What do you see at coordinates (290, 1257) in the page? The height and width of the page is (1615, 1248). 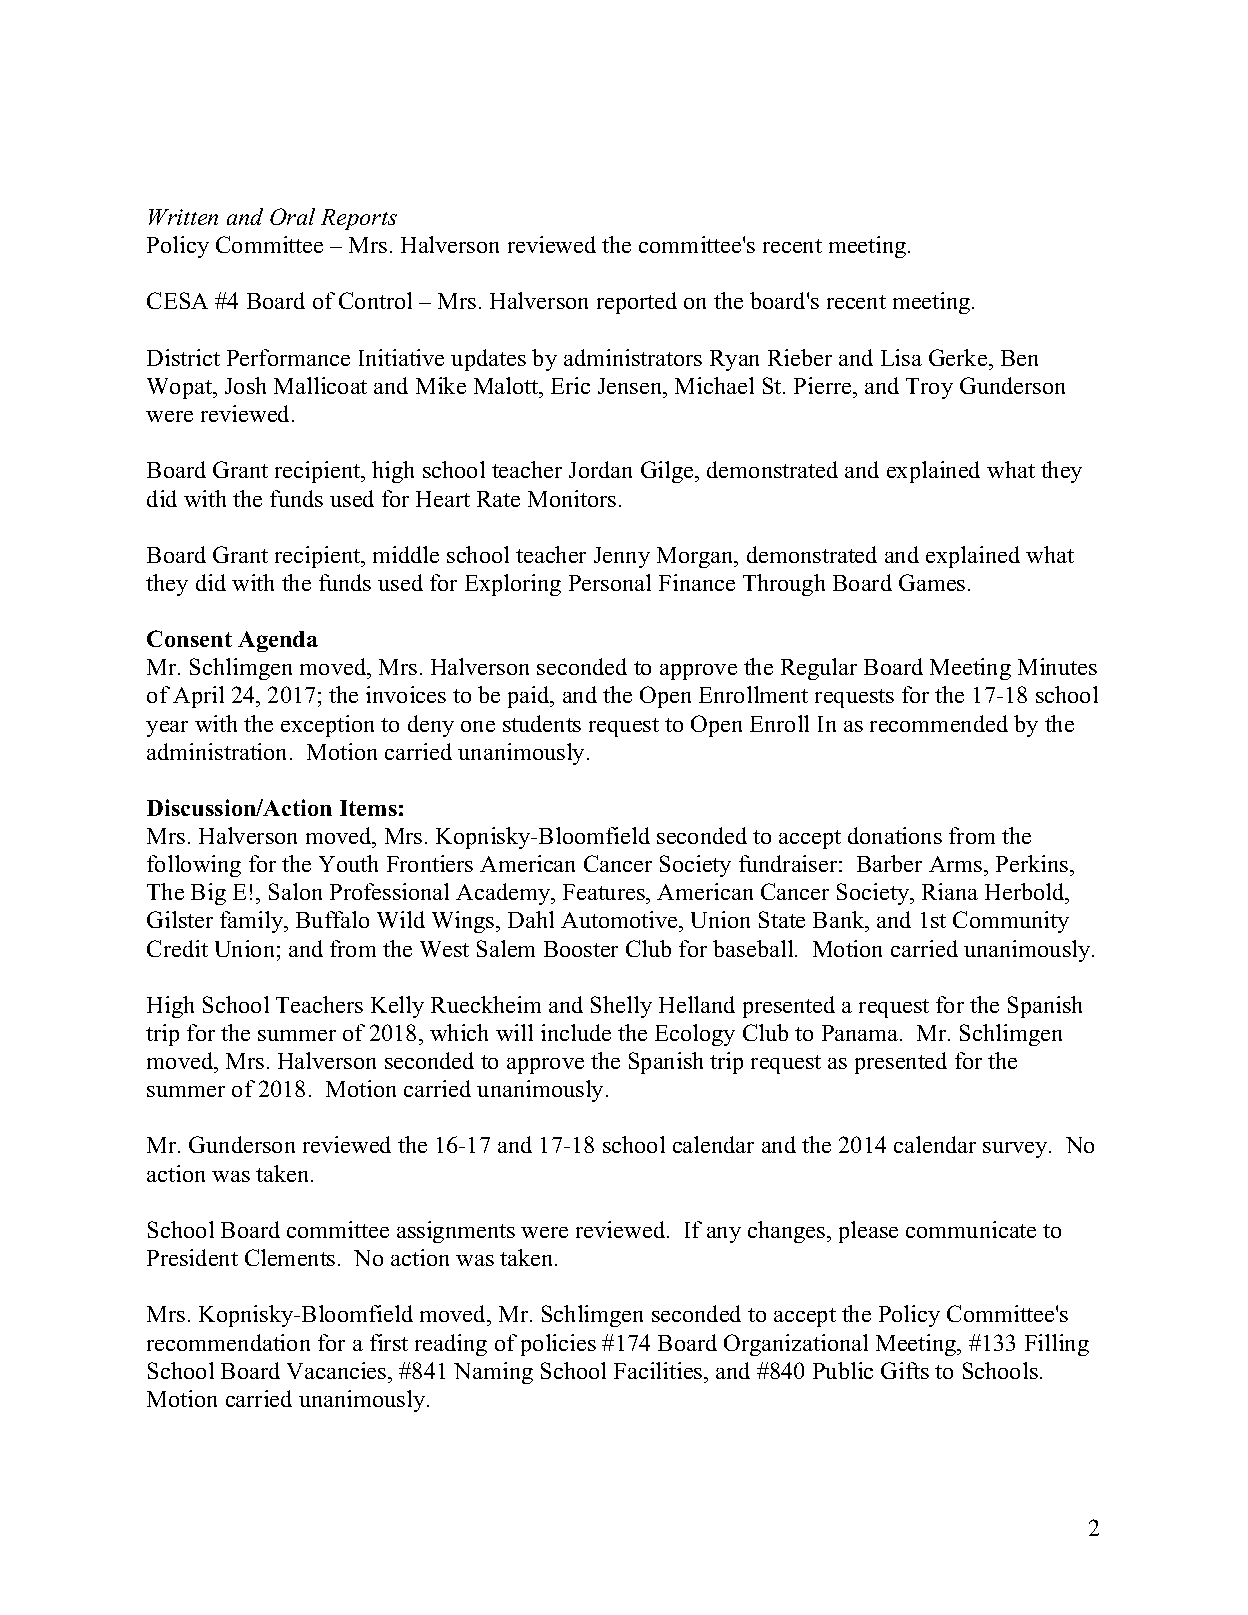 I see `Clements` at bounding box center [290, 1257].
